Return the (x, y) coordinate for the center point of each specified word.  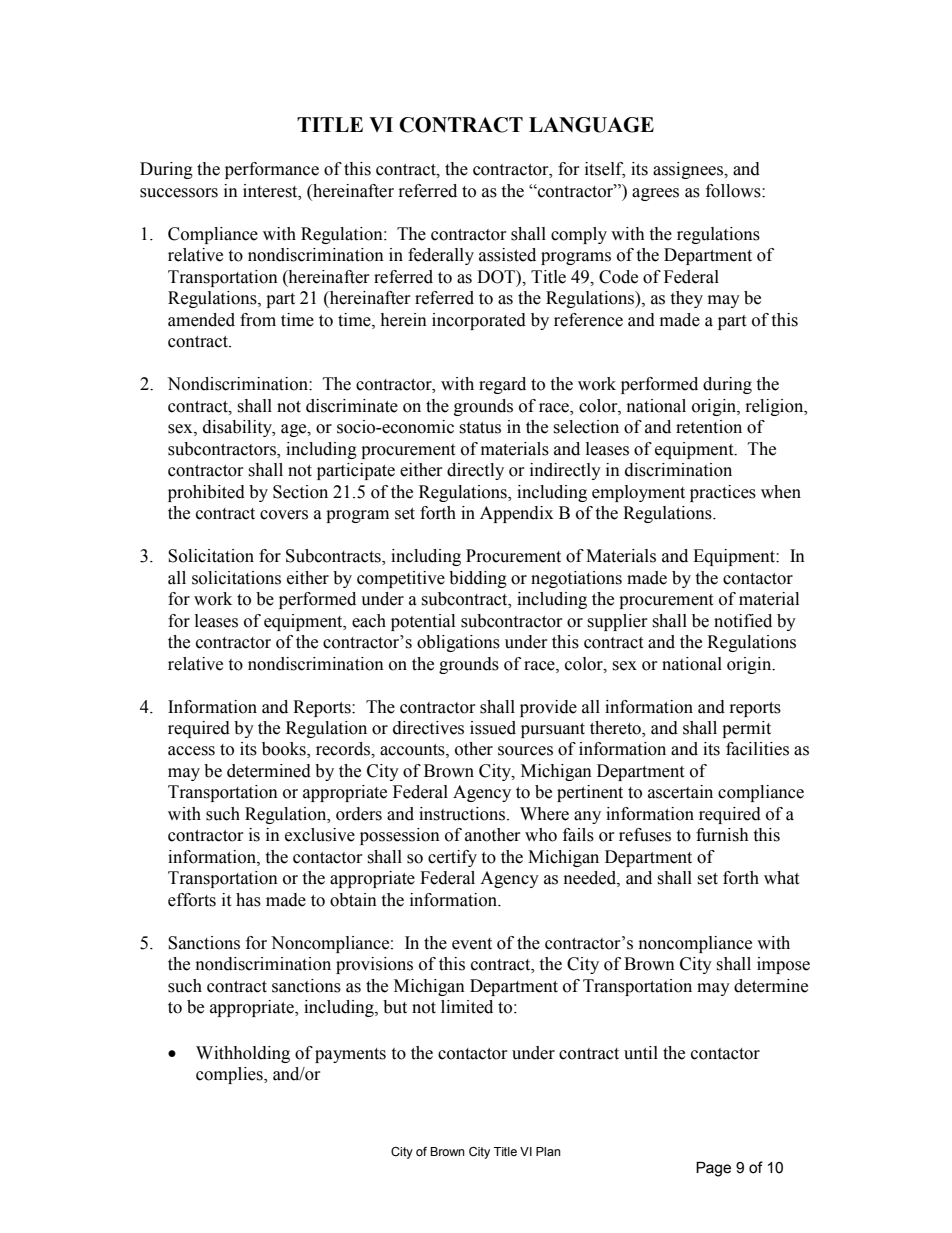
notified (743, 621)
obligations (458, 643)
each (369, 621)
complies (230, 1075)
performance (272, 170)
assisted (507, 255)
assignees (689, 170)
